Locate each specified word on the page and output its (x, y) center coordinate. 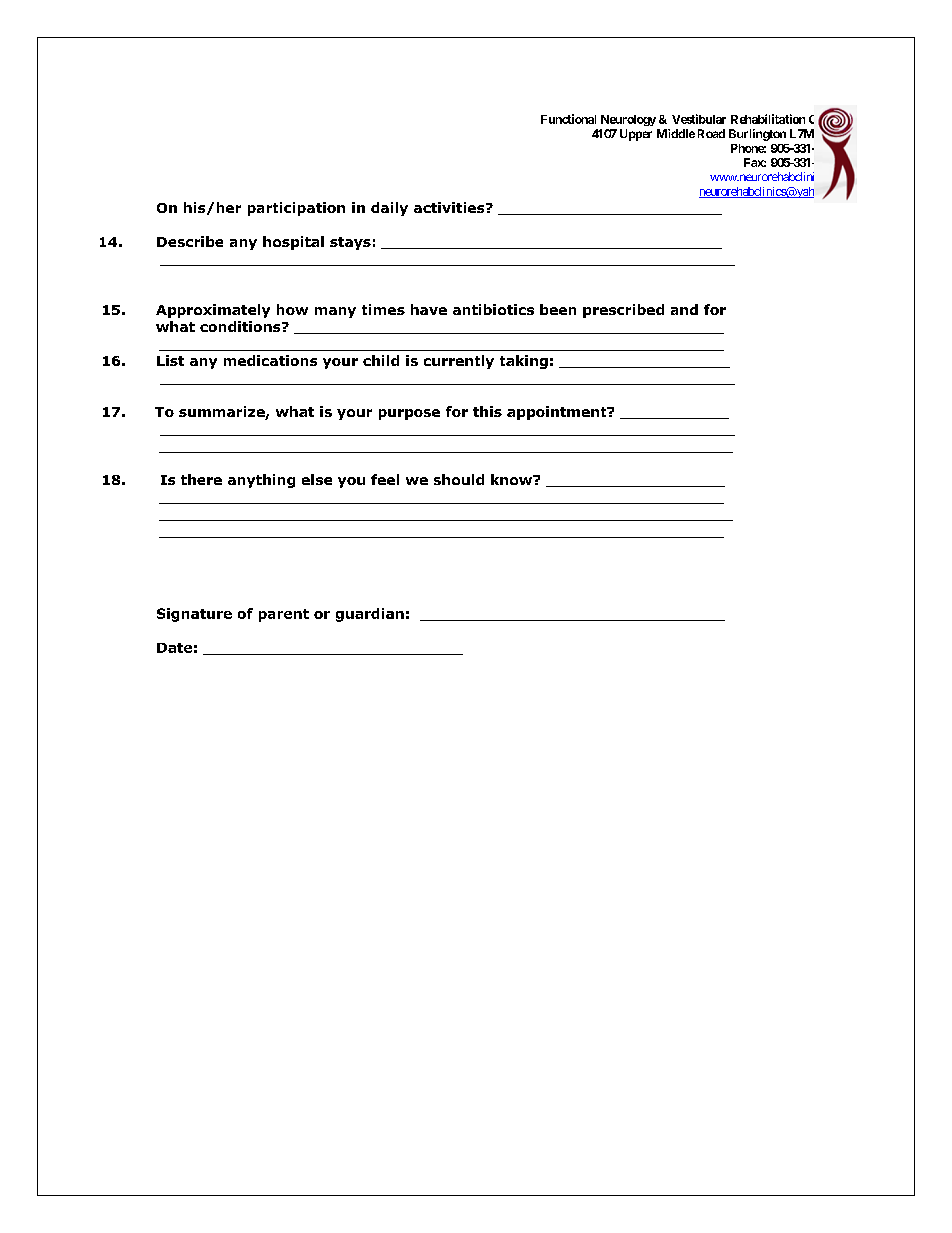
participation (296, 209)
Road (711, 133)
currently (459, 362)
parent (284, 615)
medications (270, 360)
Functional (568, 119)
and (684, 309)
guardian (370, 615)
